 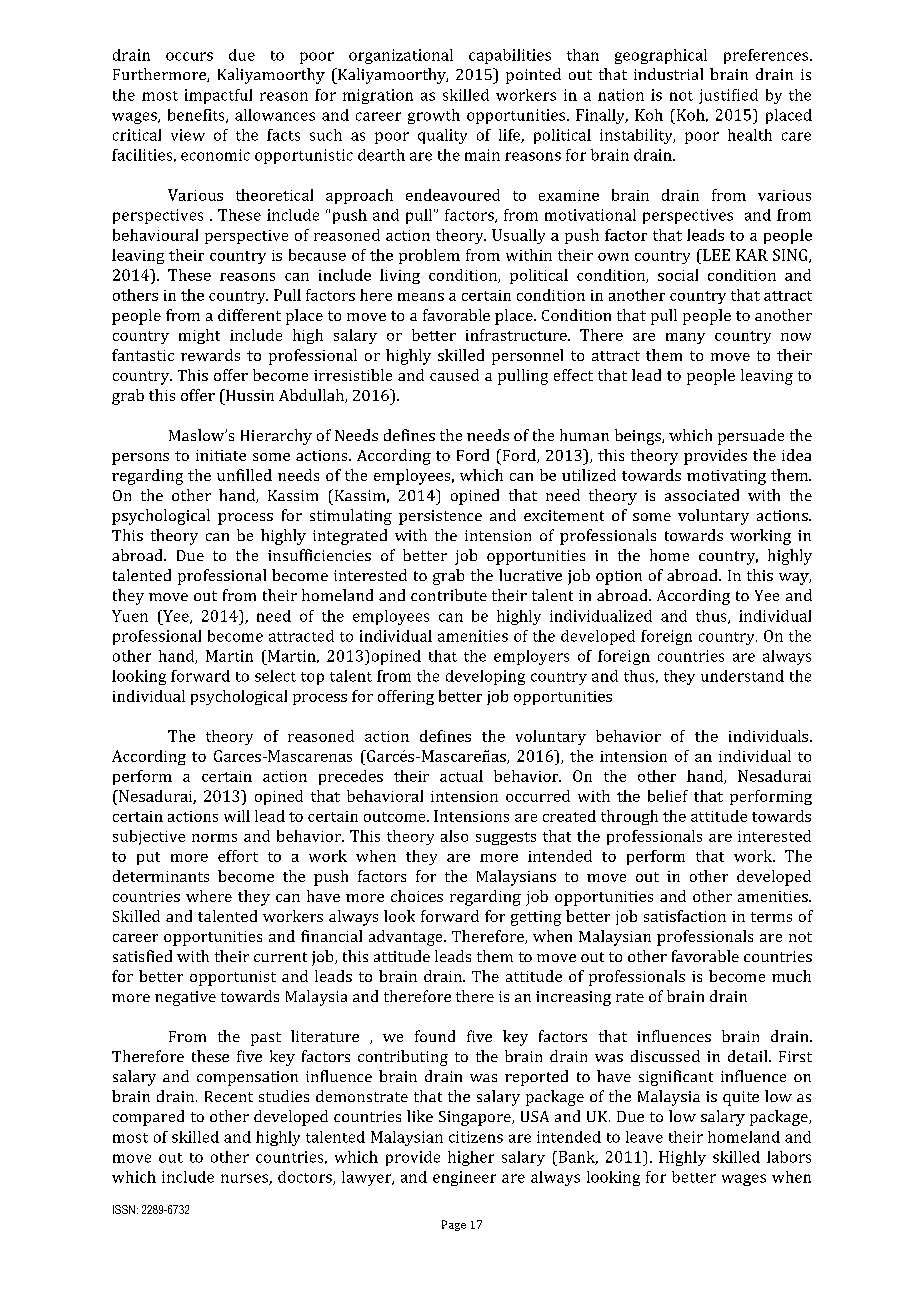 I want to click on impactful, so click(x=218, y=96).
